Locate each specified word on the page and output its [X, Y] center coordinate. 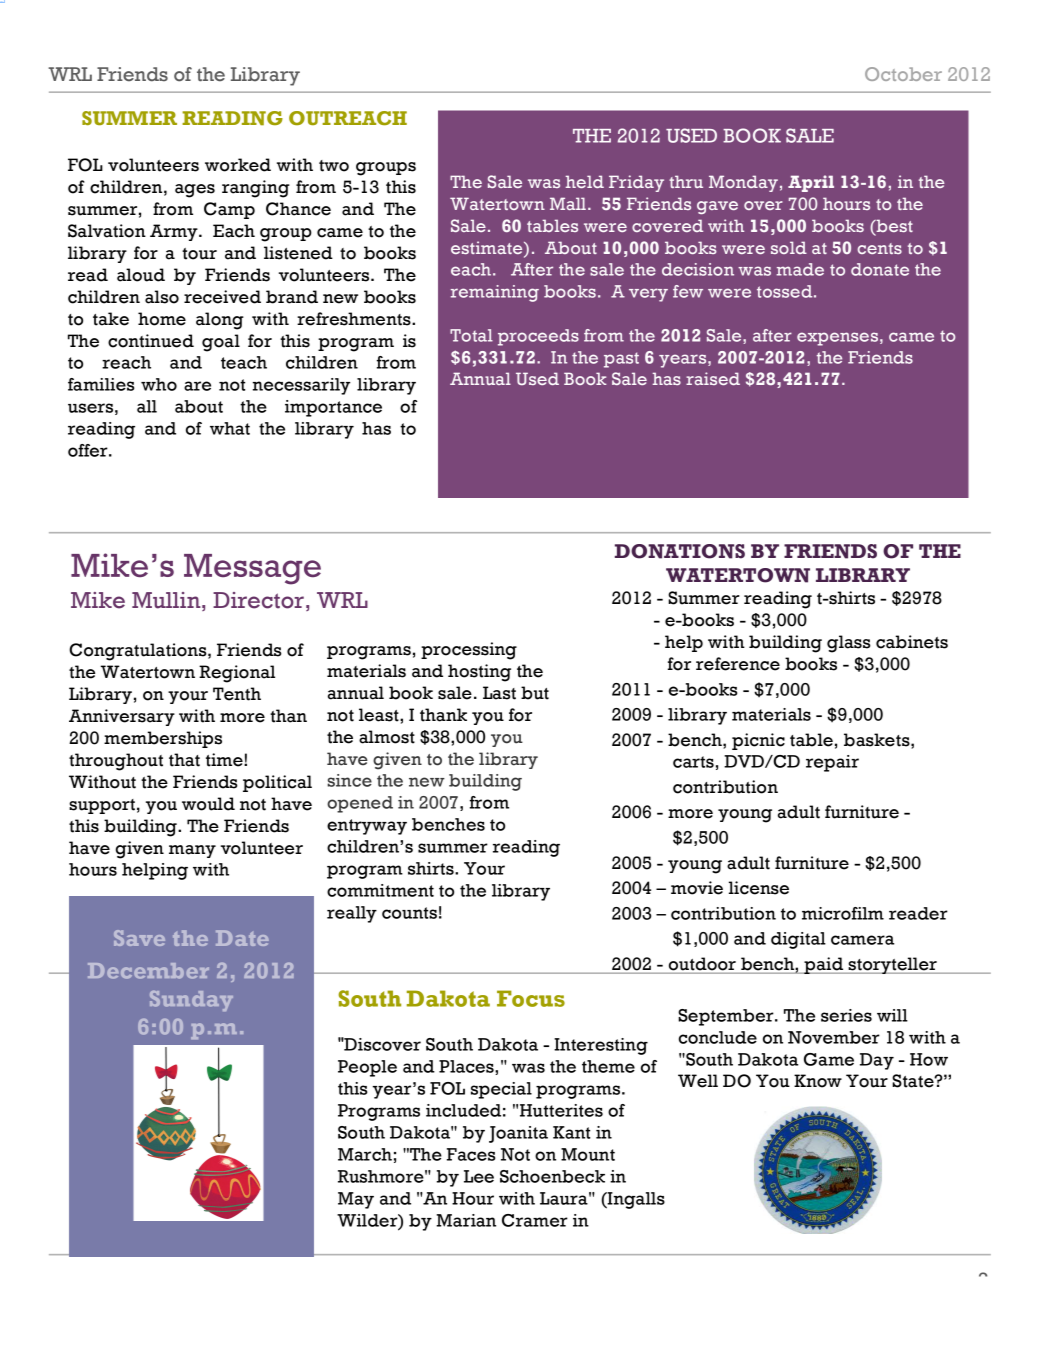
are [197, 386]
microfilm [843, 913]
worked [238, 165]
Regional [237, 674]
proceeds [538, 337]
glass [849, 644]
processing [469, 651]
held [585, 181]
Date [242, 938]
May [356, 1200]
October [903, 74]
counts [409, 913]
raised [713, 378]
